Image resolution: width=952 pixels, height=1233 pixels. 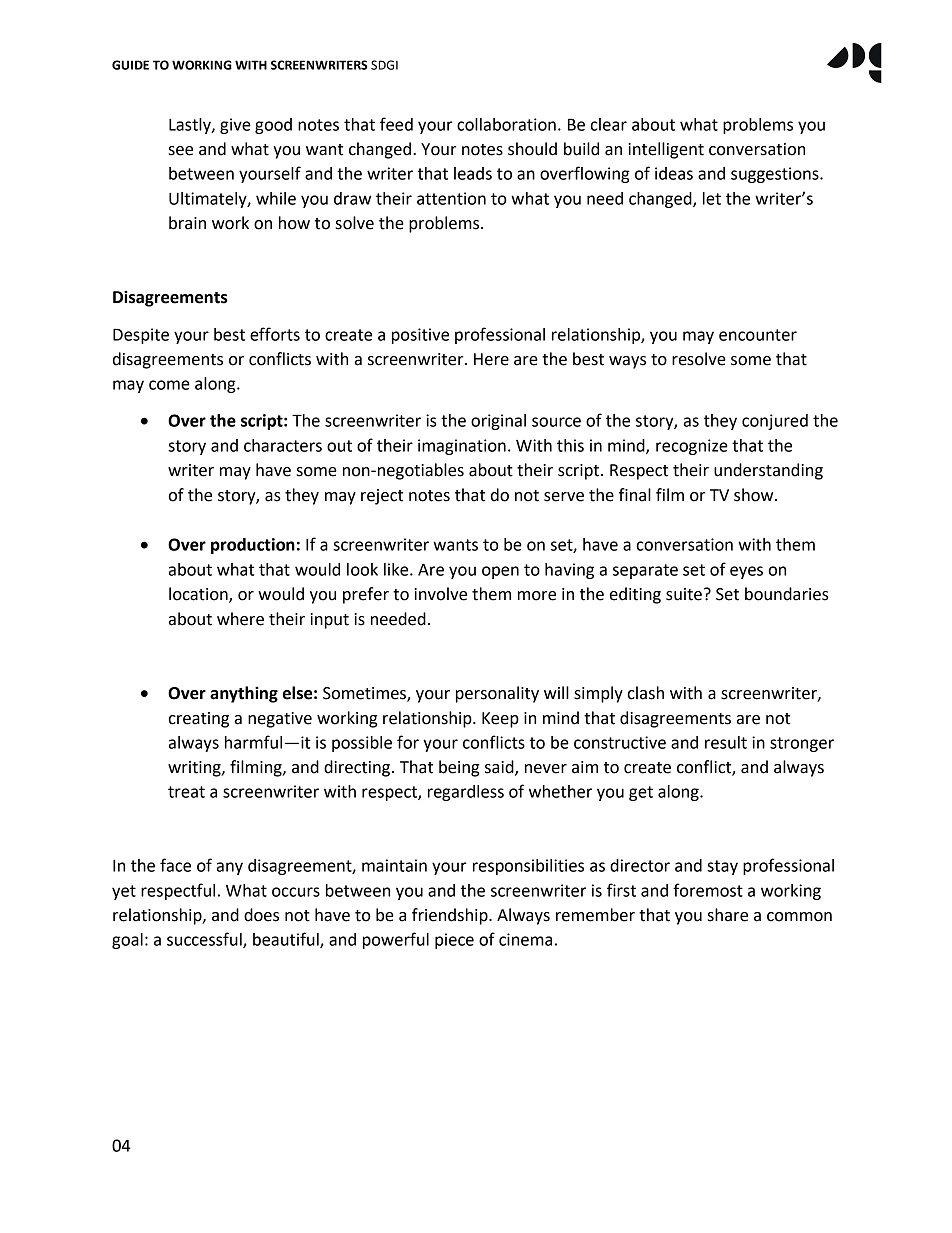 What do you see at coordinates (666, 150) in the document?
I see `intelligent` at bounding box center [666, 150].
